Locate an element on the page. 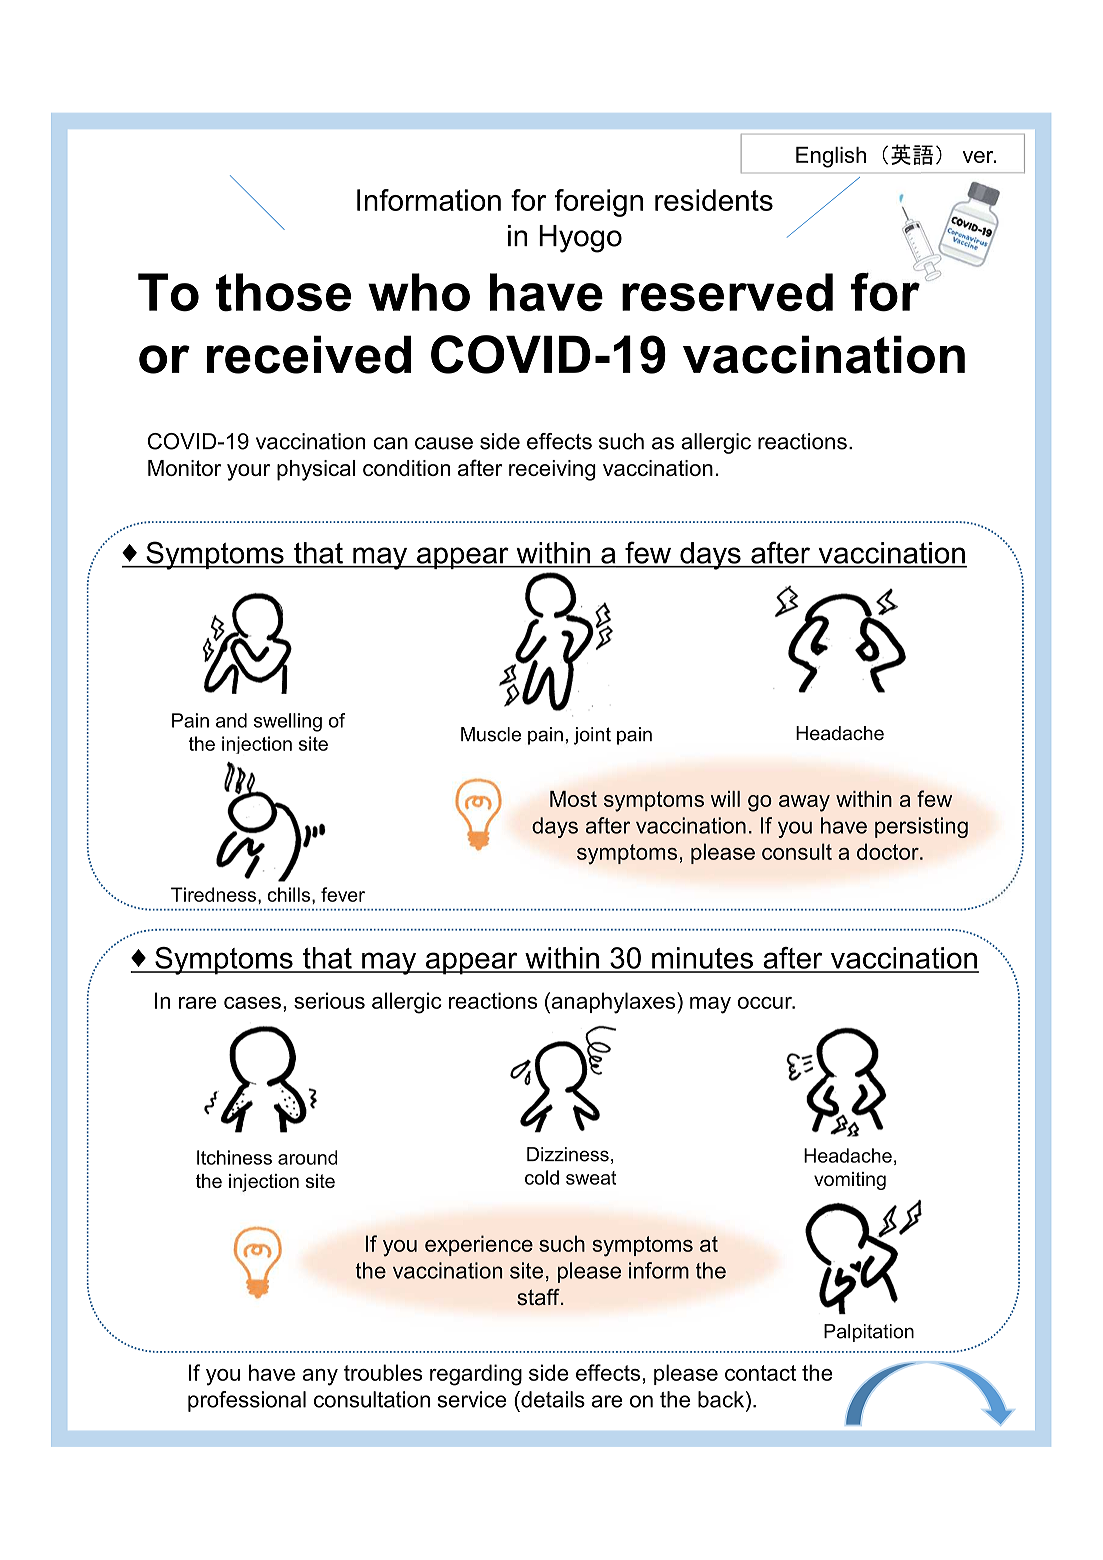 The height and width of the page is (1560, 1103). doctor is located at coordinates (889, 851).
